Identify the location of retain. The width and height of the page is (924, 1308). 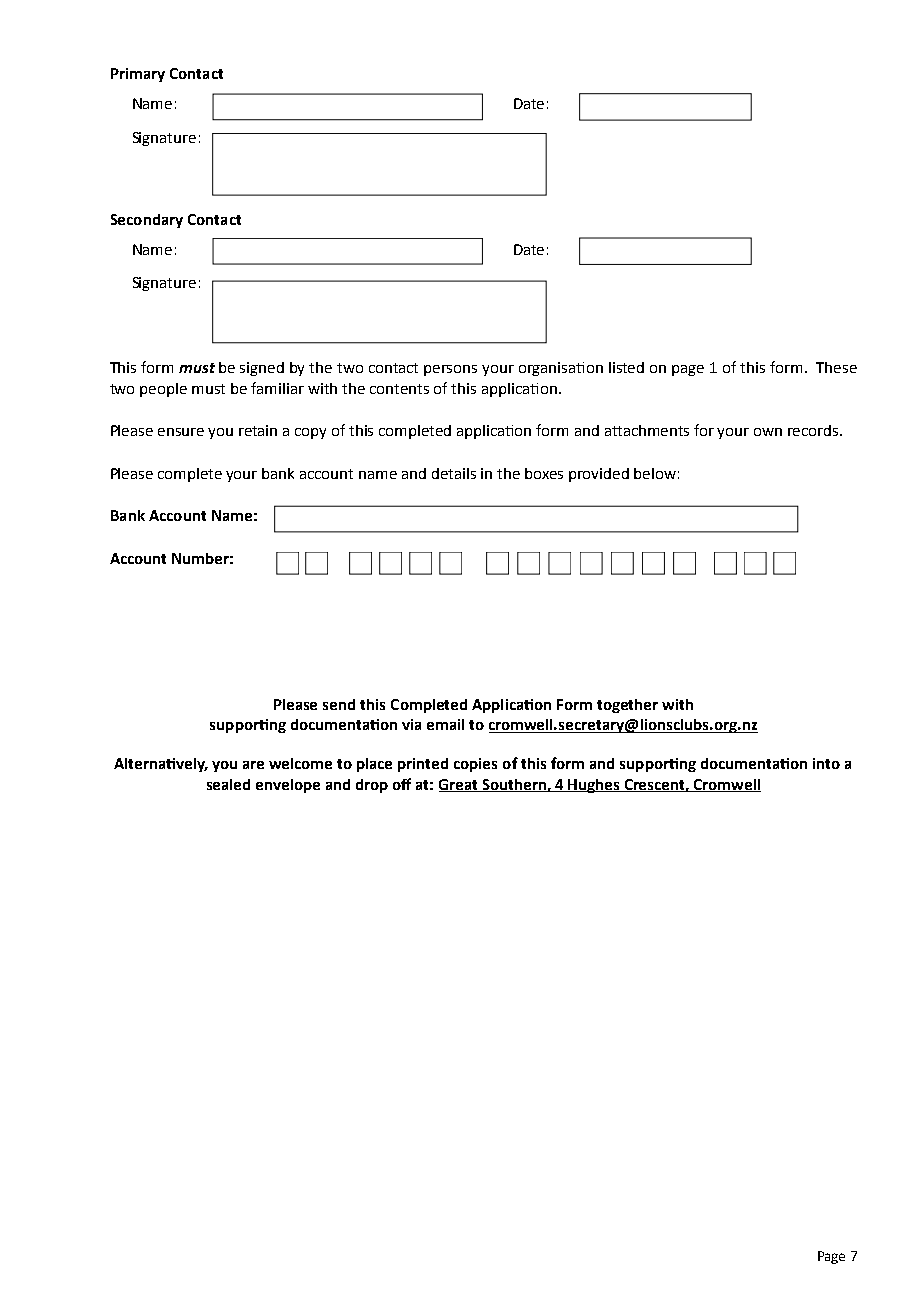
(258, 430).
